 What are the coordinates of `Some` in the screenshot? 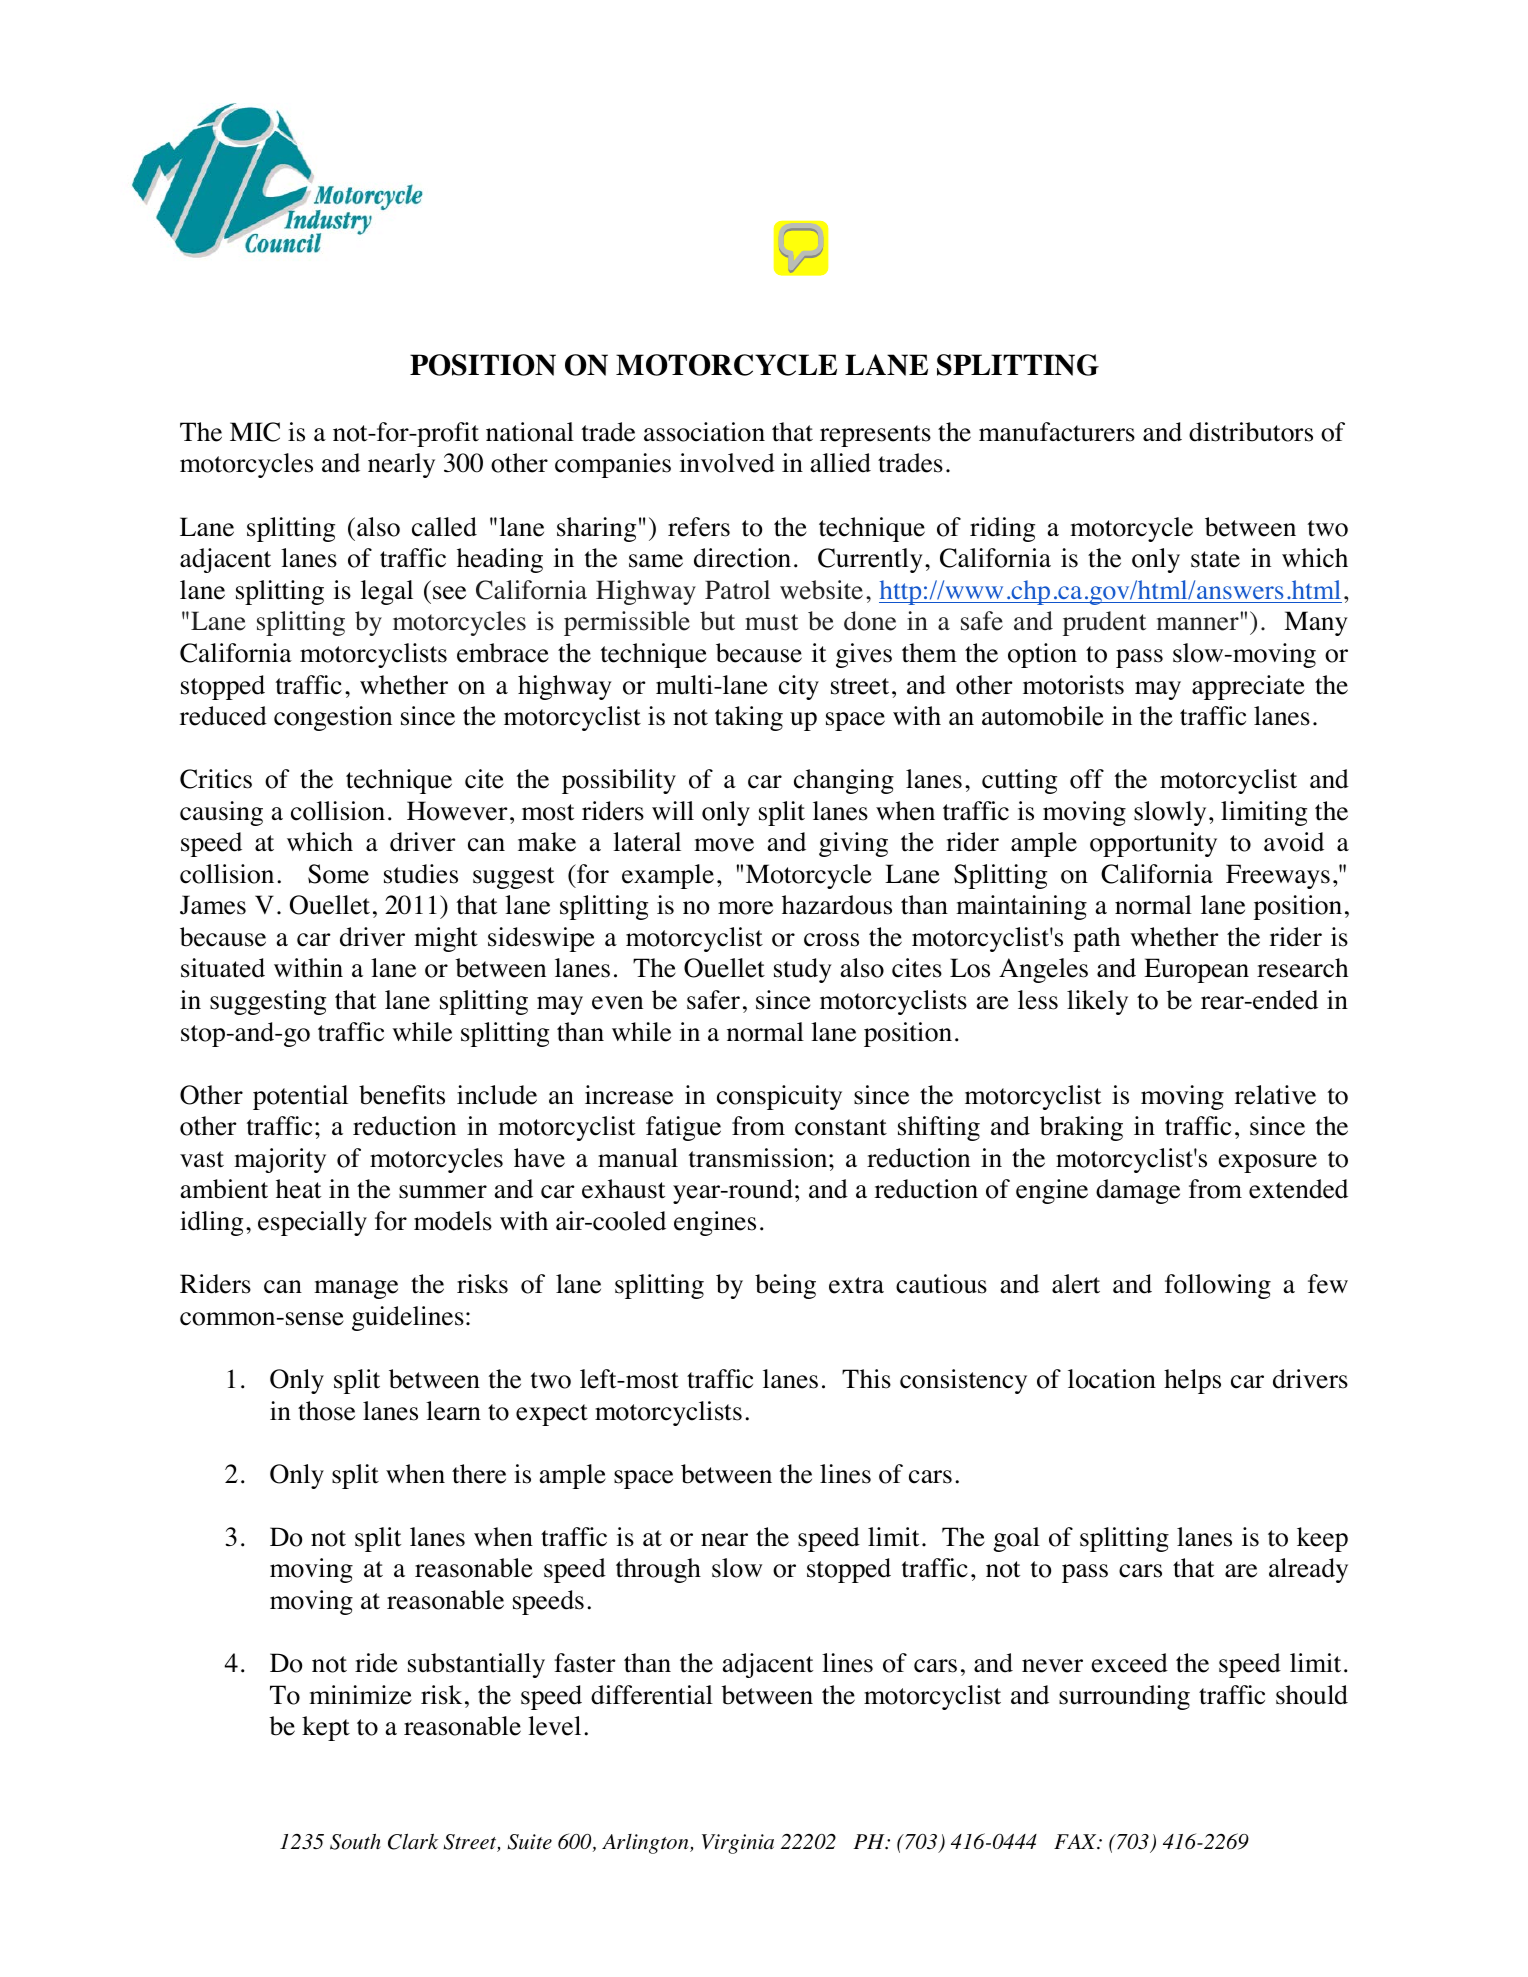 It's located at (338, 874).
